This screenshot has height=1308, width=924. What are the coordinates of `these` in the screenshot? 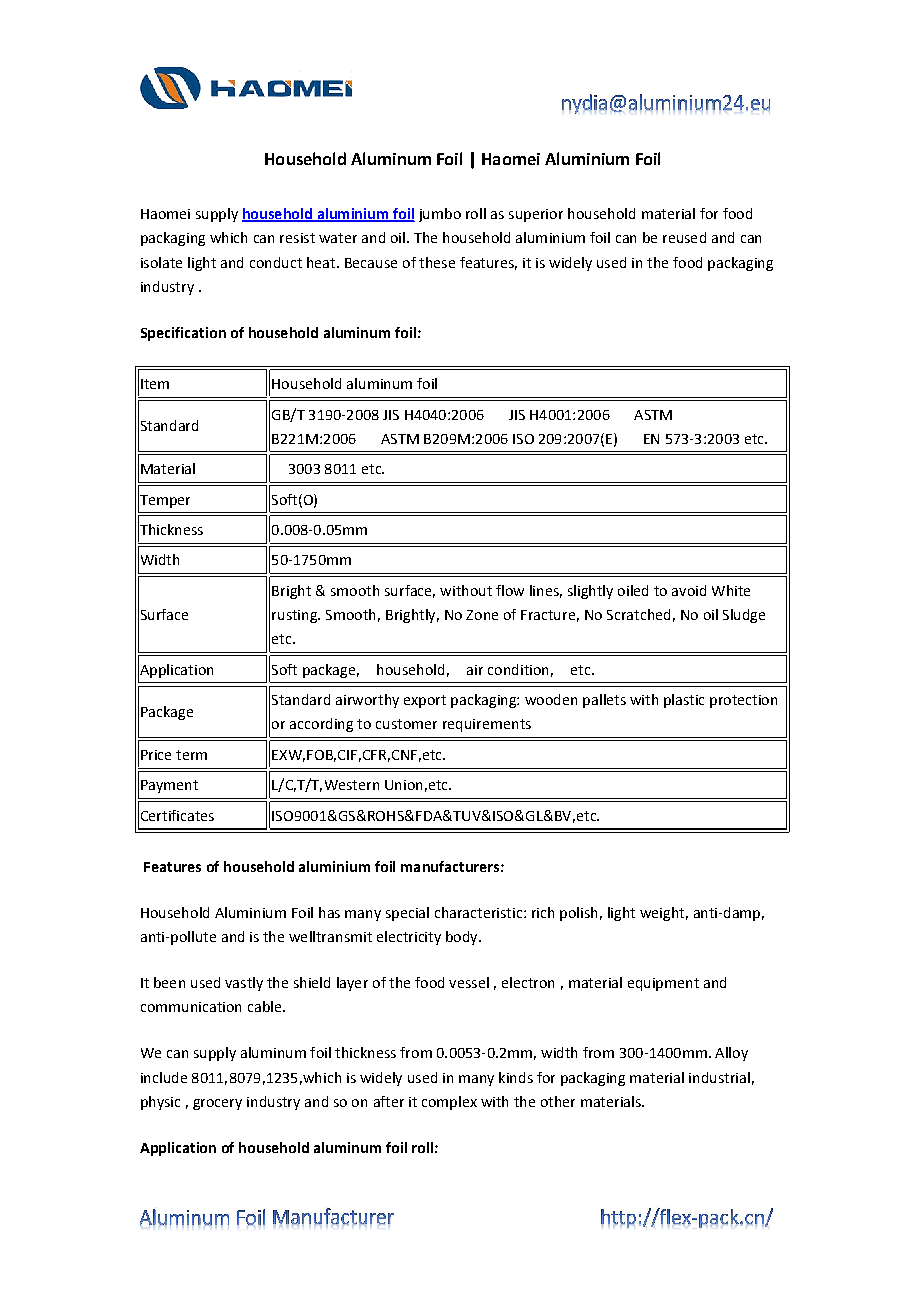 It's located at (437, 262).
